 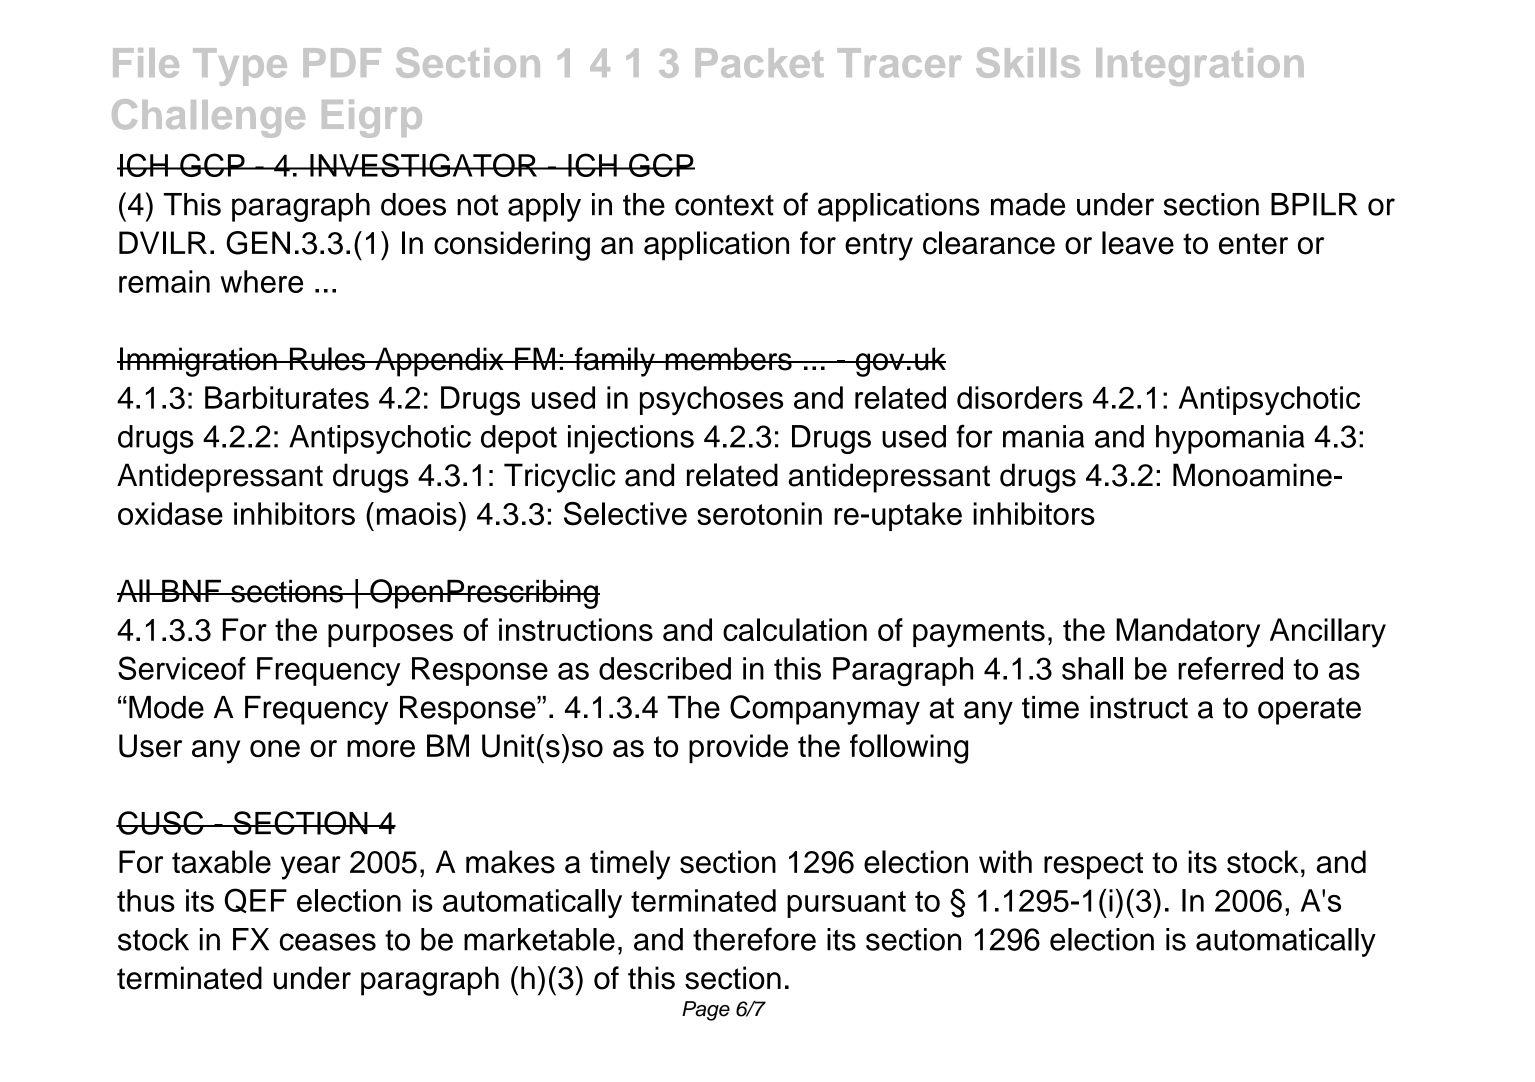 What do you see at coordinates (1138, 243) in the document?
I see `leave` at bounding box center [1138, 243].
